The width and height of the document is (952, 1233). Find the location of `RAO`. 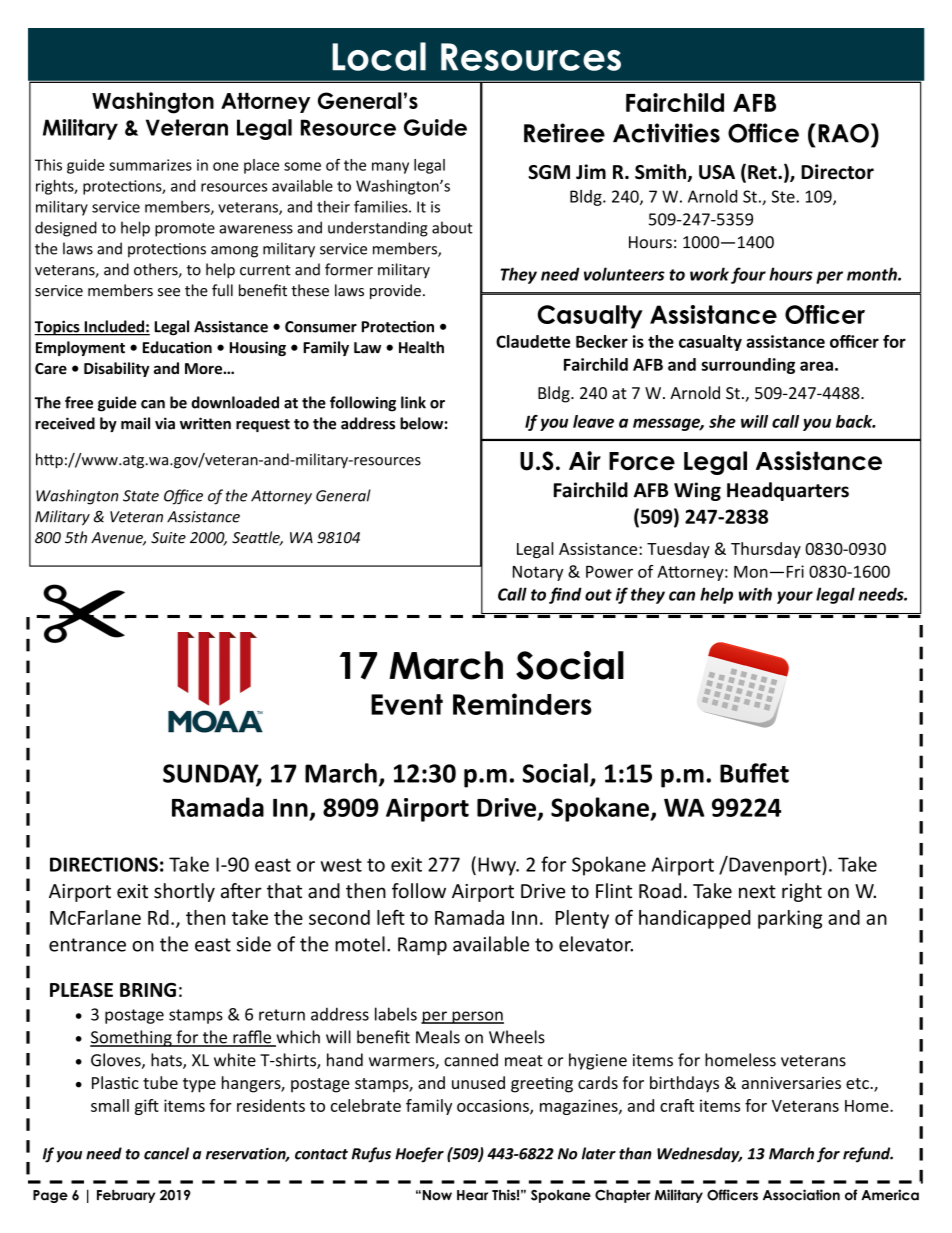

RAO is located at coordinates (843, 133).
